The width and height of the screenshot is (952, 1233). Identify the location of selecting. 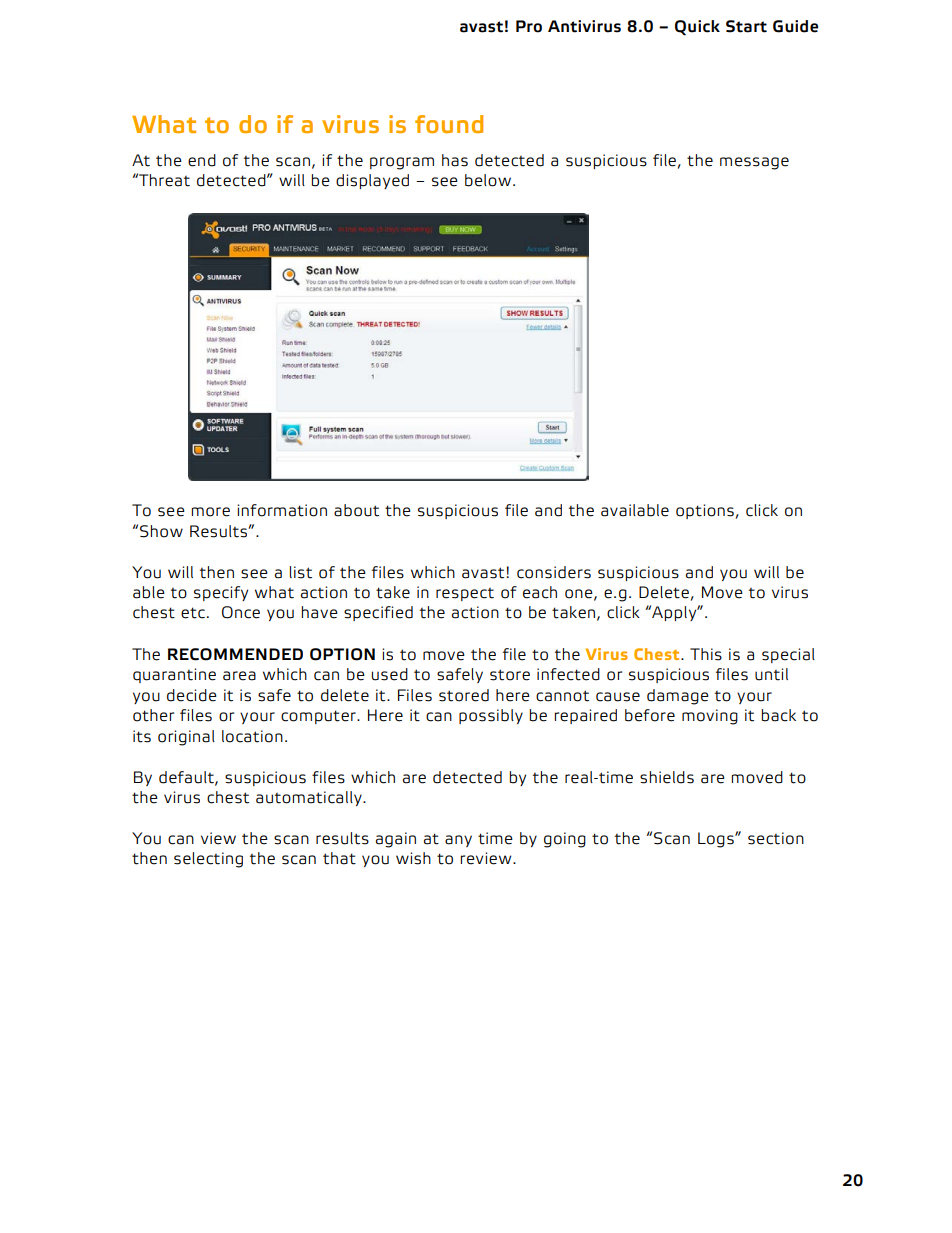
(208, 860).
